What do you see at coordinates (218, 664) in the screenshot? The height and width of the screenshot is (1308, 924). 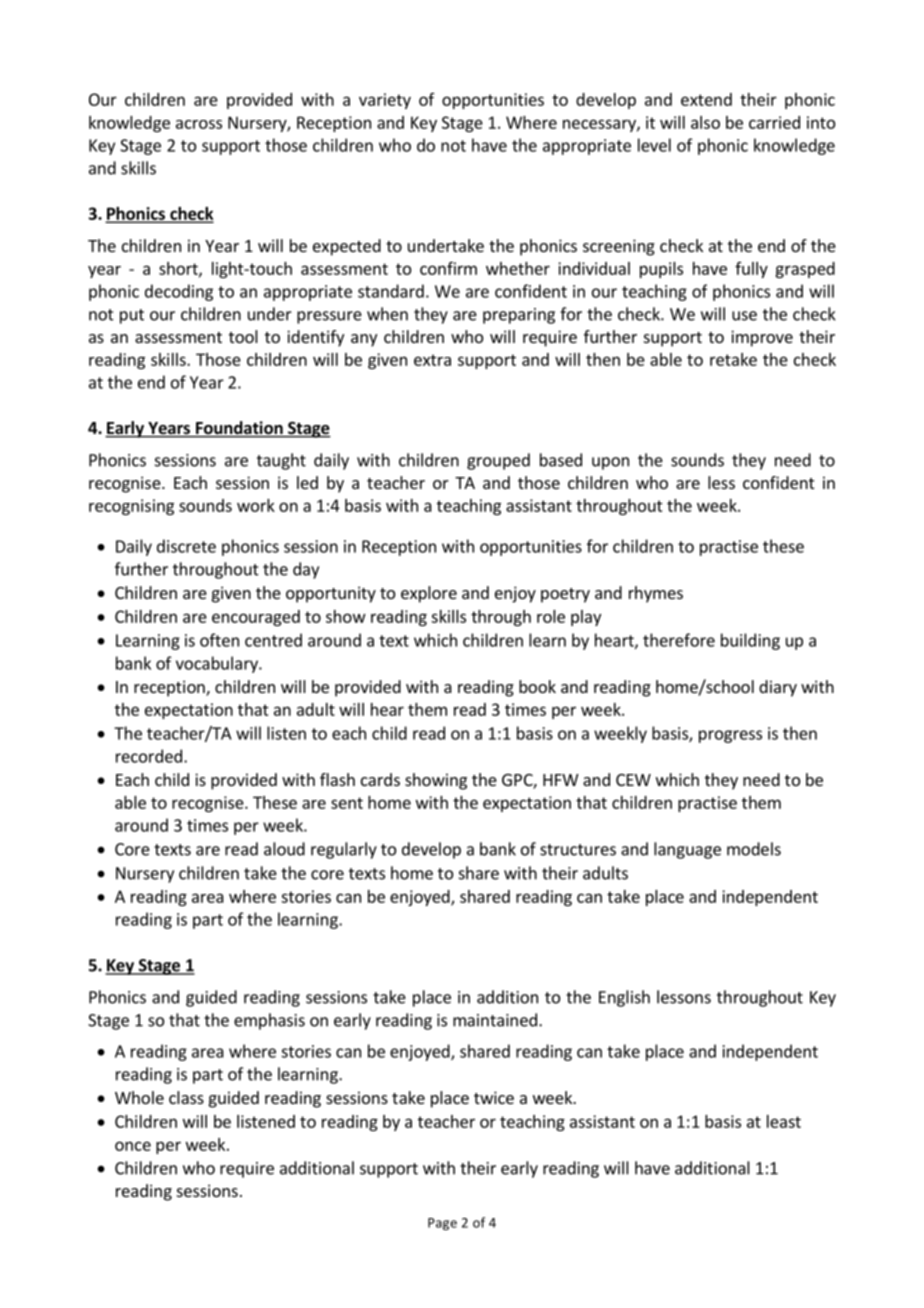 I see `vocabulary` at bounding box center [218, 664].
